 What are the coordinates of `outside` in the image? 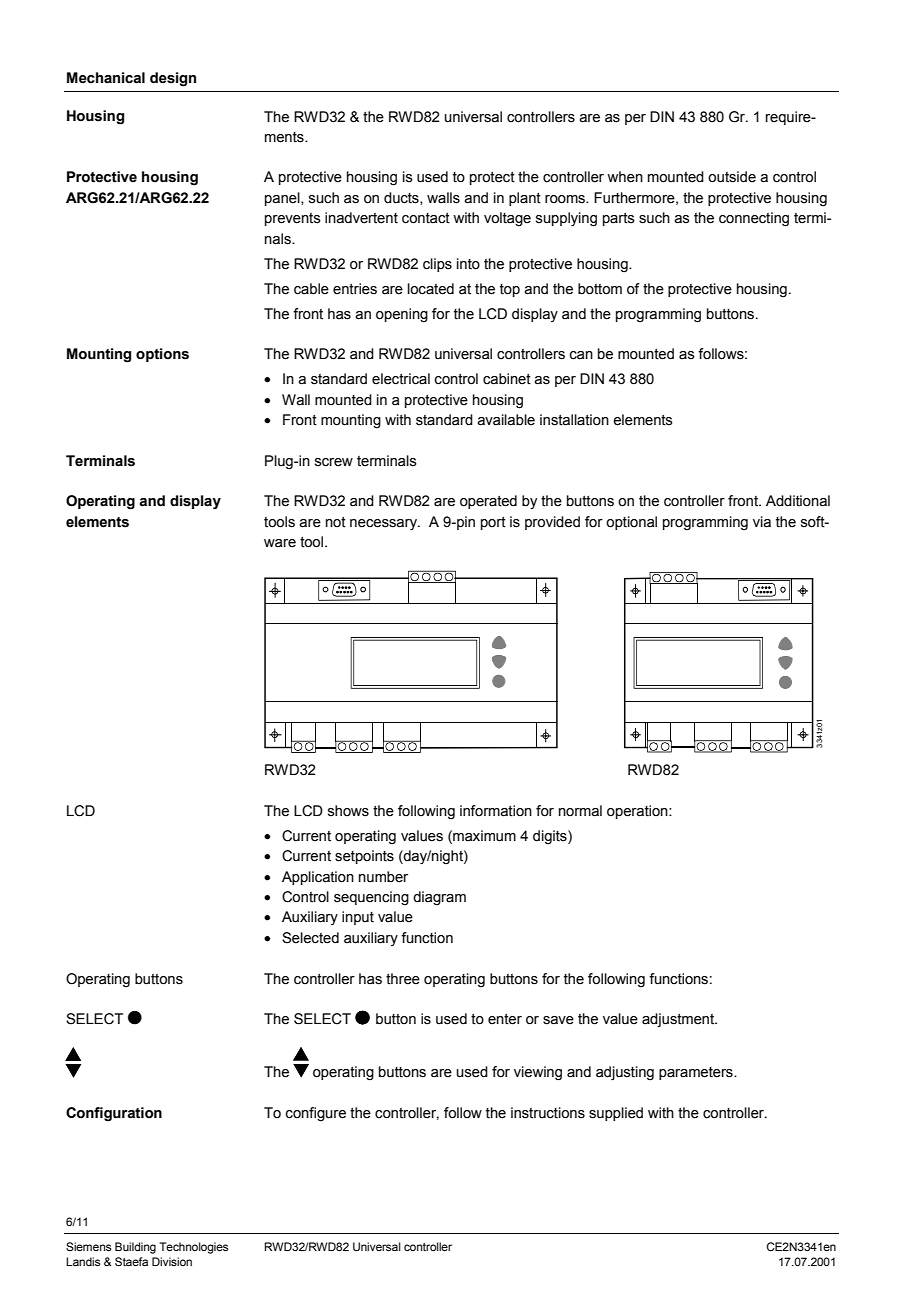 It's located at (732, 177).
